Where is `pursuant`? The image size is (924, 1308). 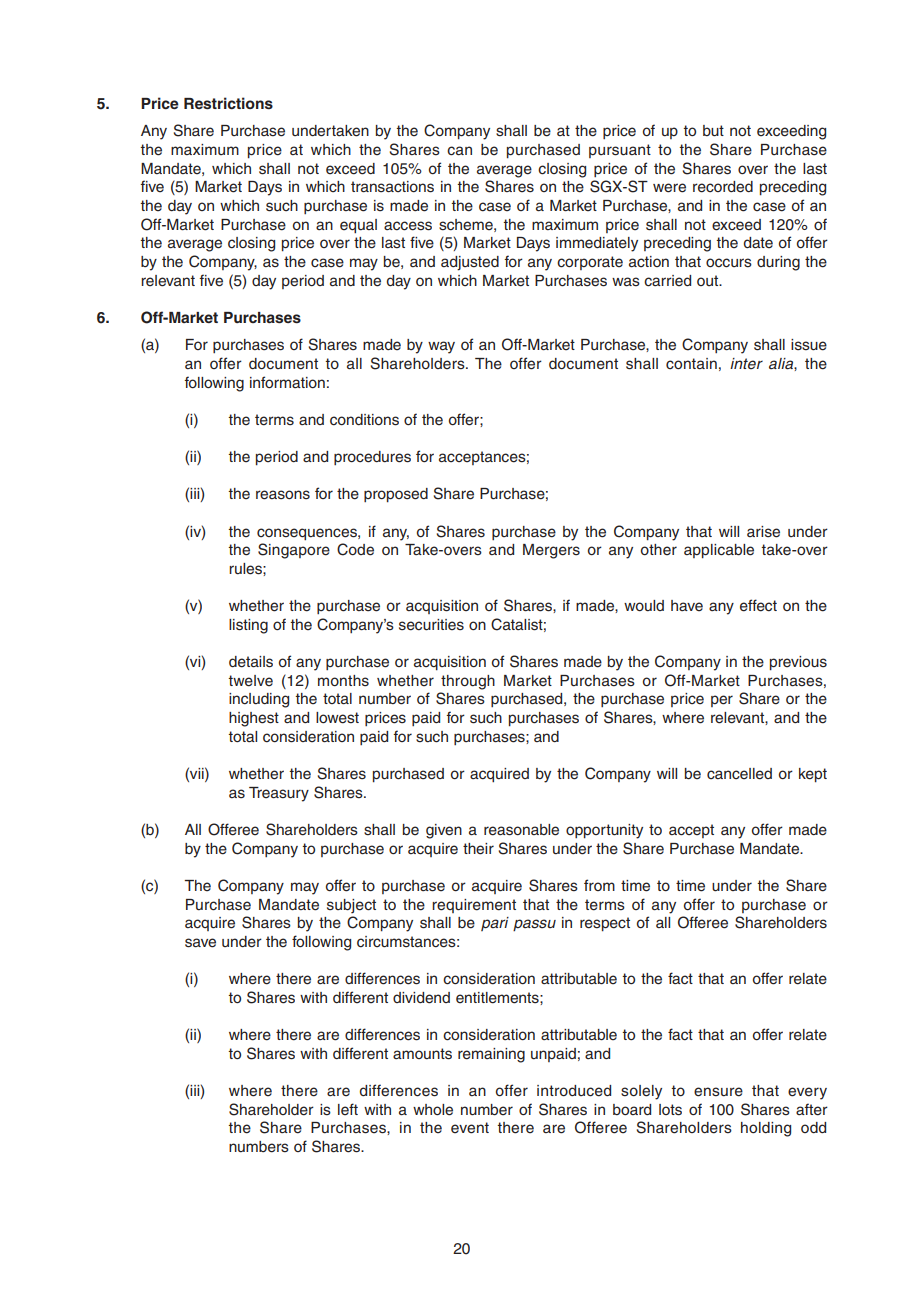 pursuant is located at coordinates (620, 151).
